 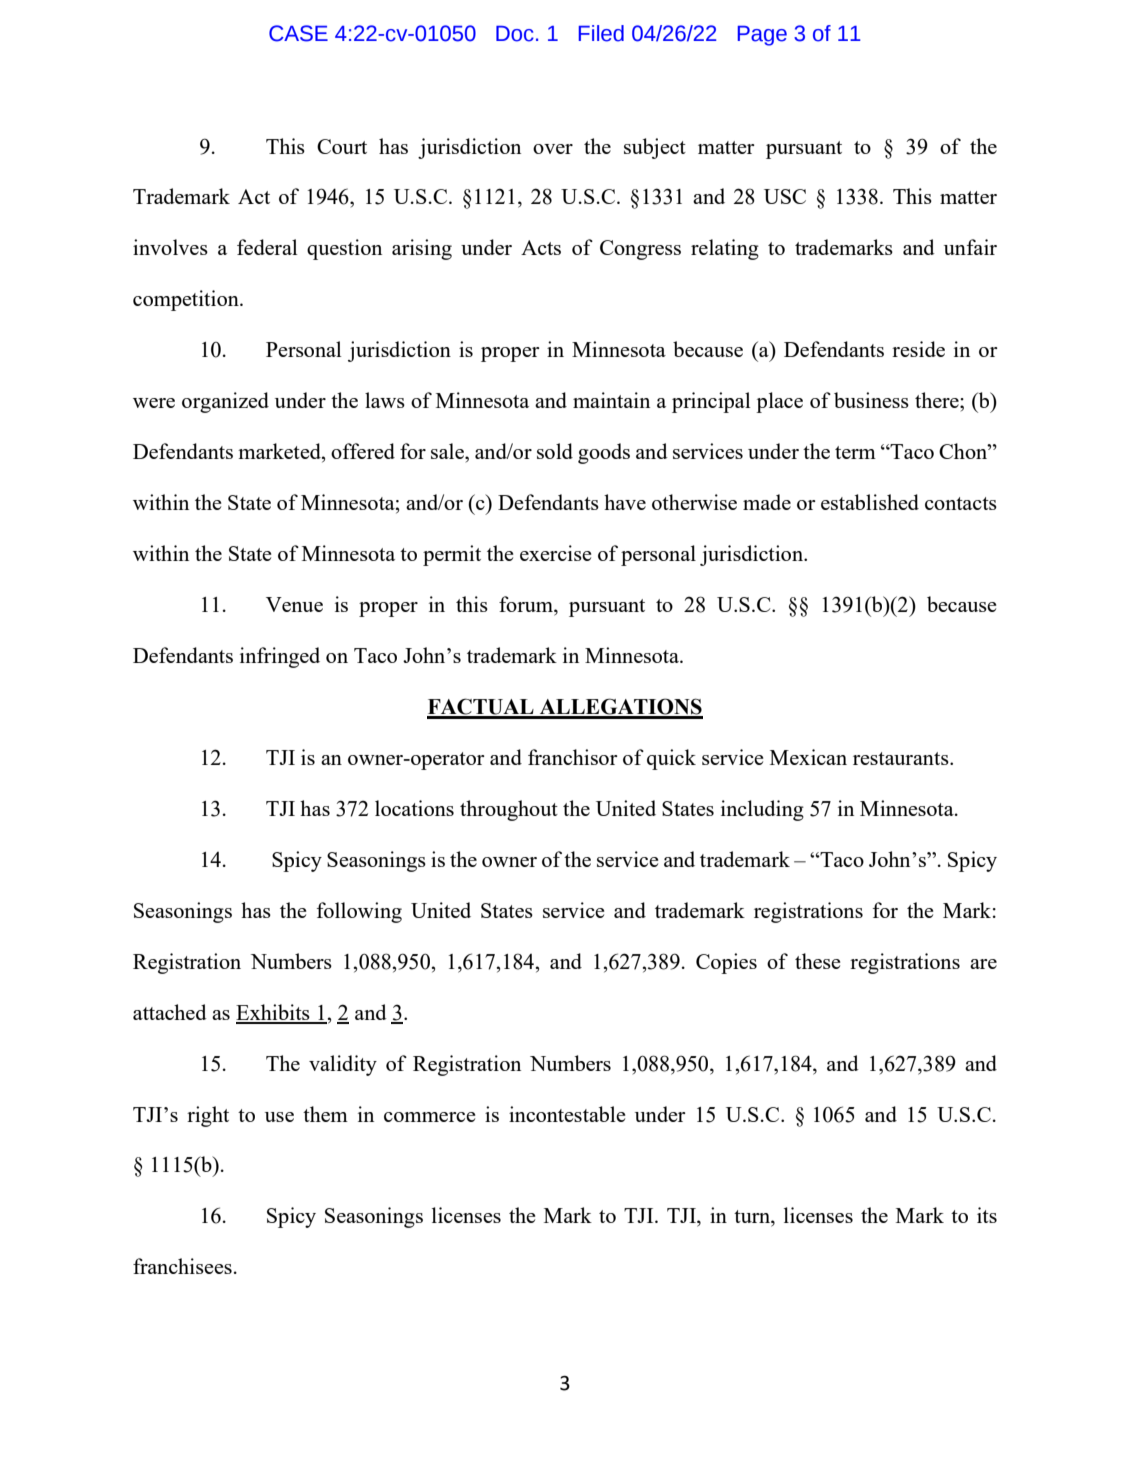 What do you see at coordinates (918, 349) in the document?
I see `reside` at bounding box center [918, 349].
